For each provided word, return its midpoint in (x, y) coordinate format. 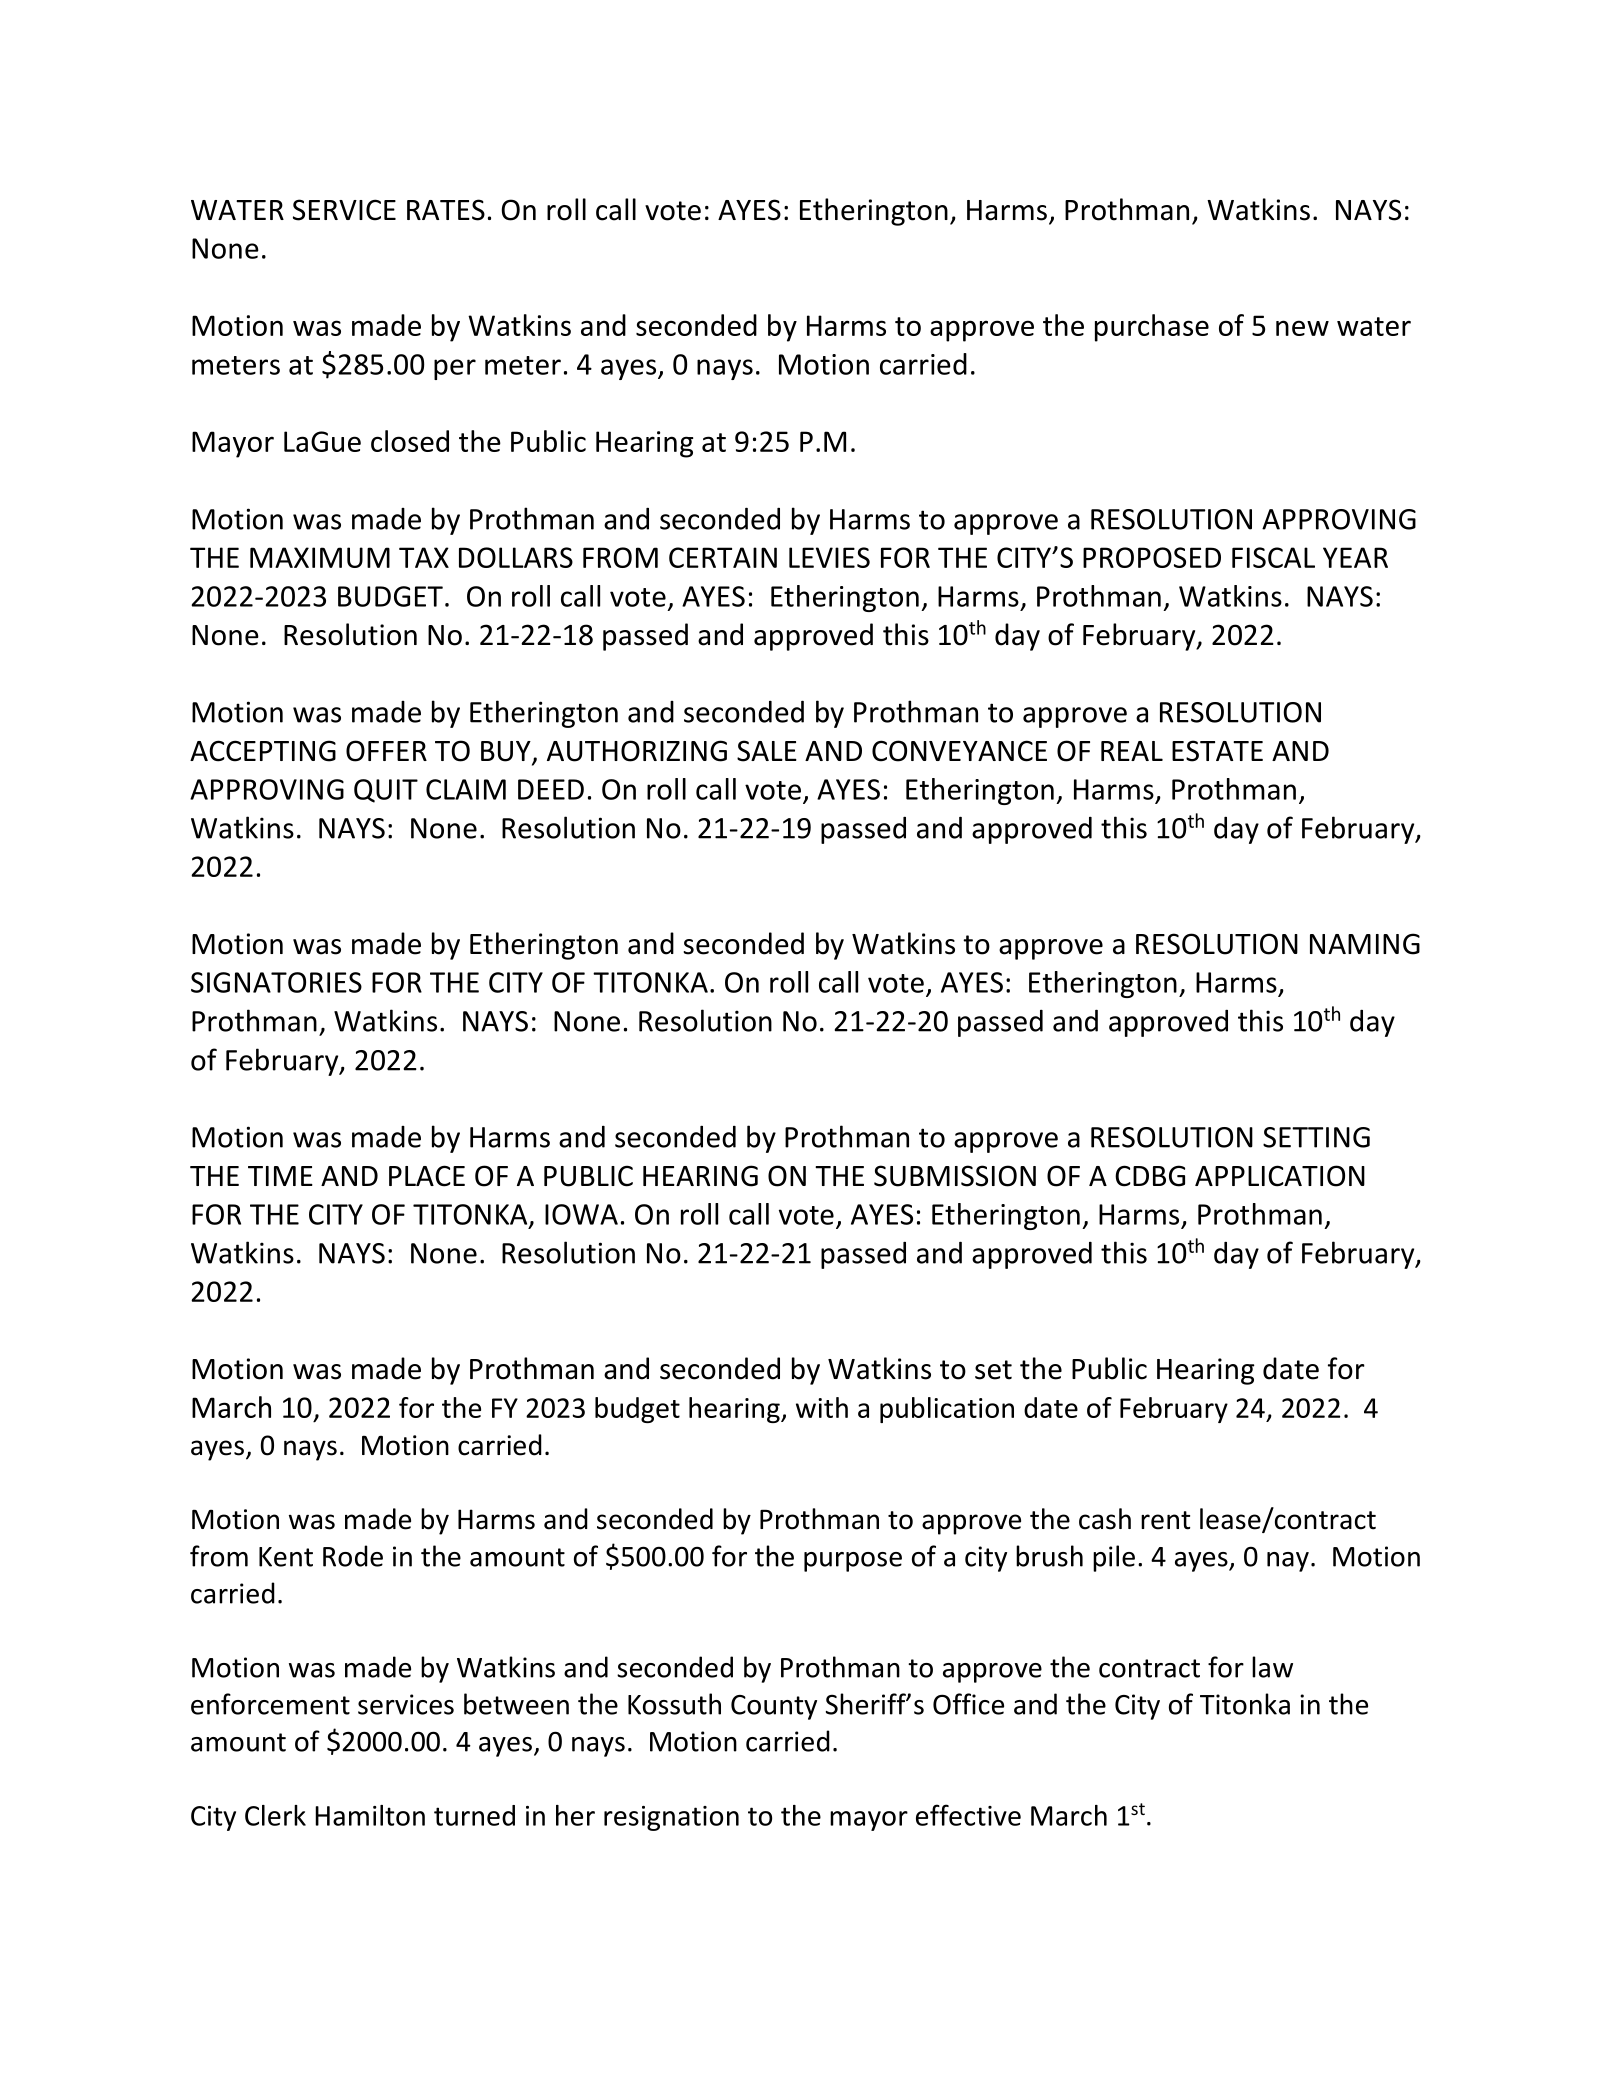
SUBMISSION (955, 1176)
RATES (446, 210)
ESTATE (1217, 751)
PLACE (427, 1176)
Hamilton (370, 1815)
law (1272, 1667)
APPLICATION (1280, 1176)
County (774, 1707)
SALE (767, 751)
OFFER (386, 751)
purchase (1152, 328)
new (1302, 328)
